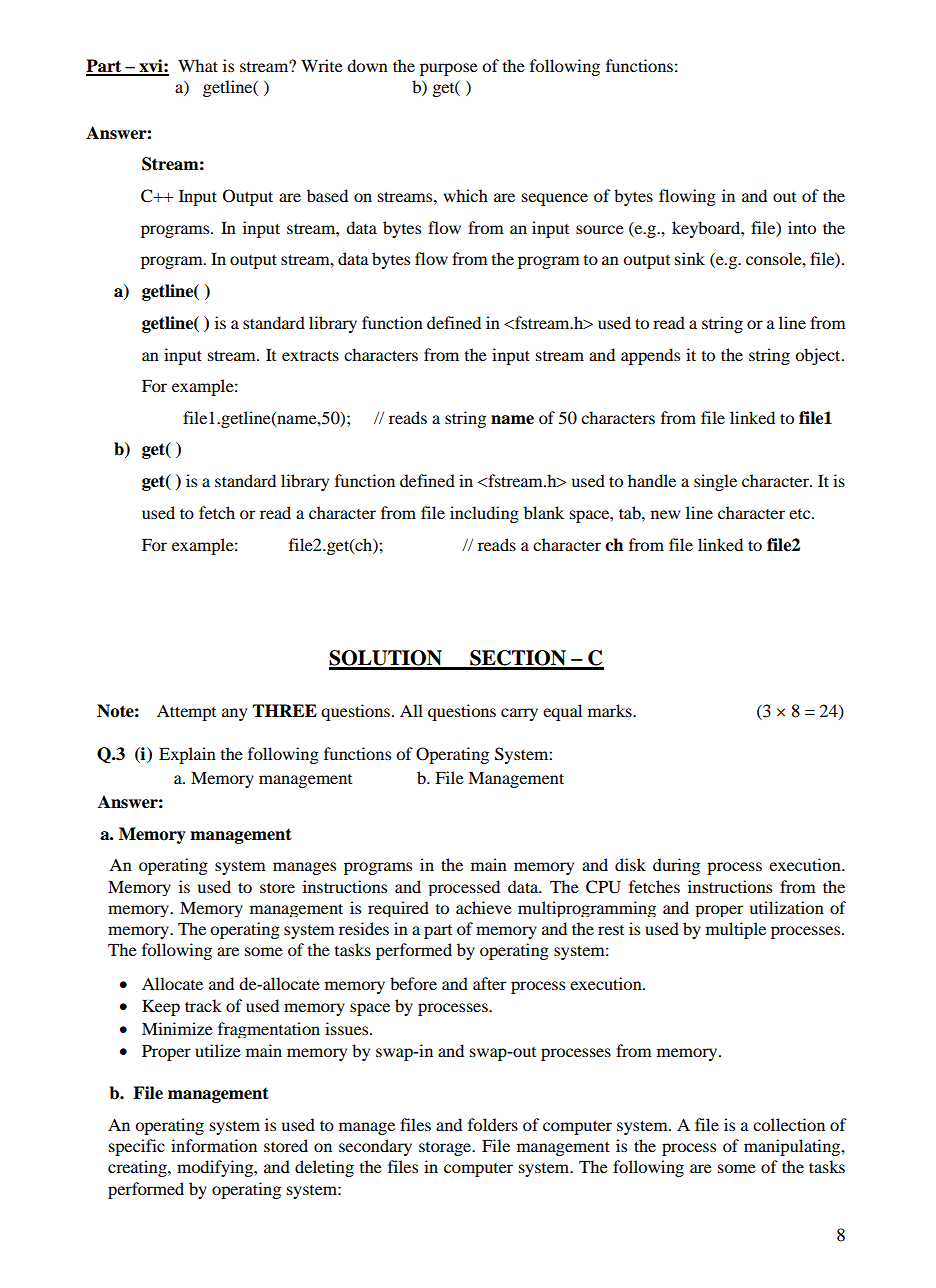 The image size is (936, 1288). Describe the element at coordinates (715, 482) in the screenshot. I see `single` at that location.
